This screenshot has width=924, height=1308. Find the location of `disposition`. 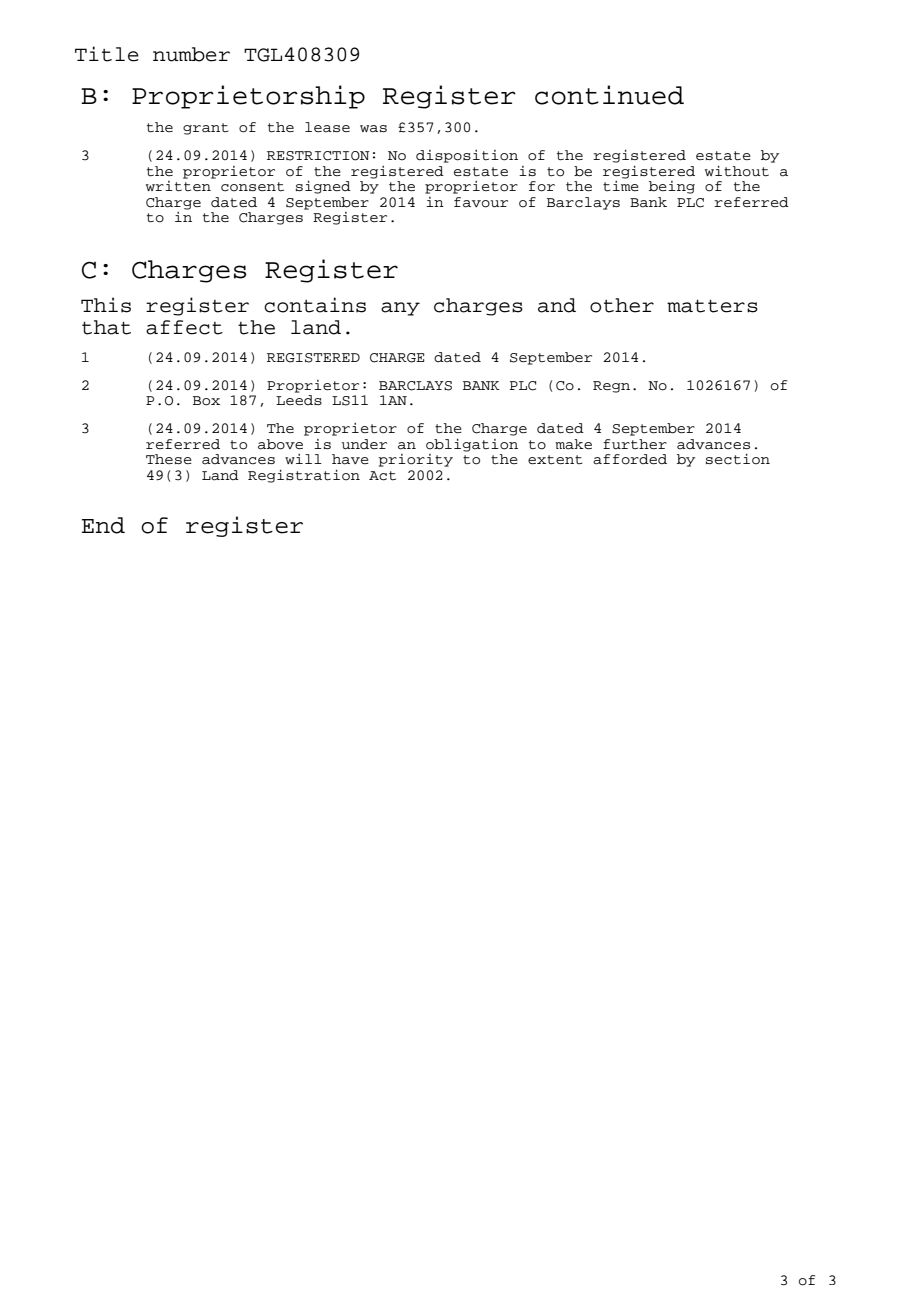

disposition is located at coordinates (467, 156).
